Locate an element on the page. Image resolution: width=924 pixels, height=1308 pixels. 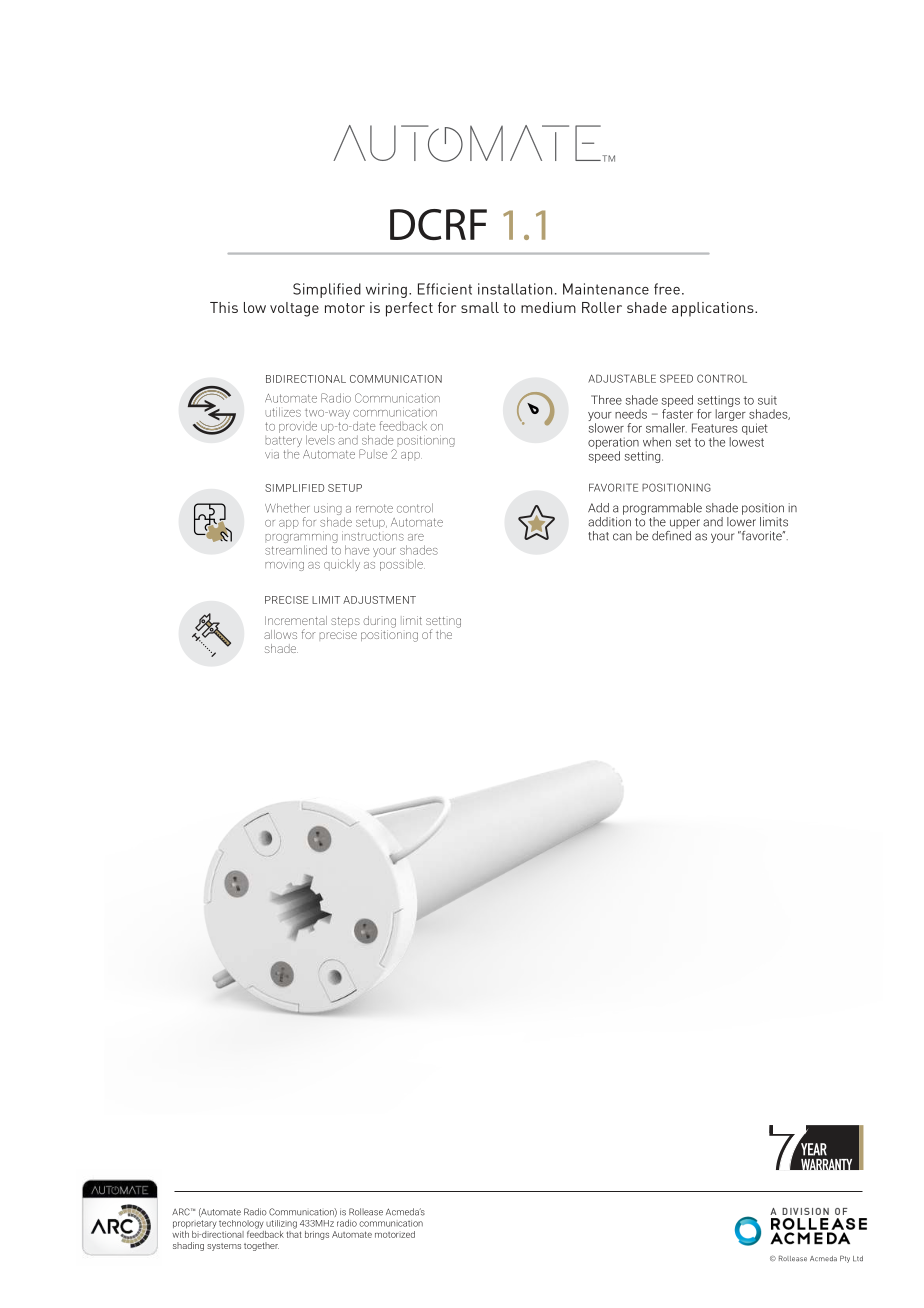
utilizing is located at coordinates (281, 1224).
